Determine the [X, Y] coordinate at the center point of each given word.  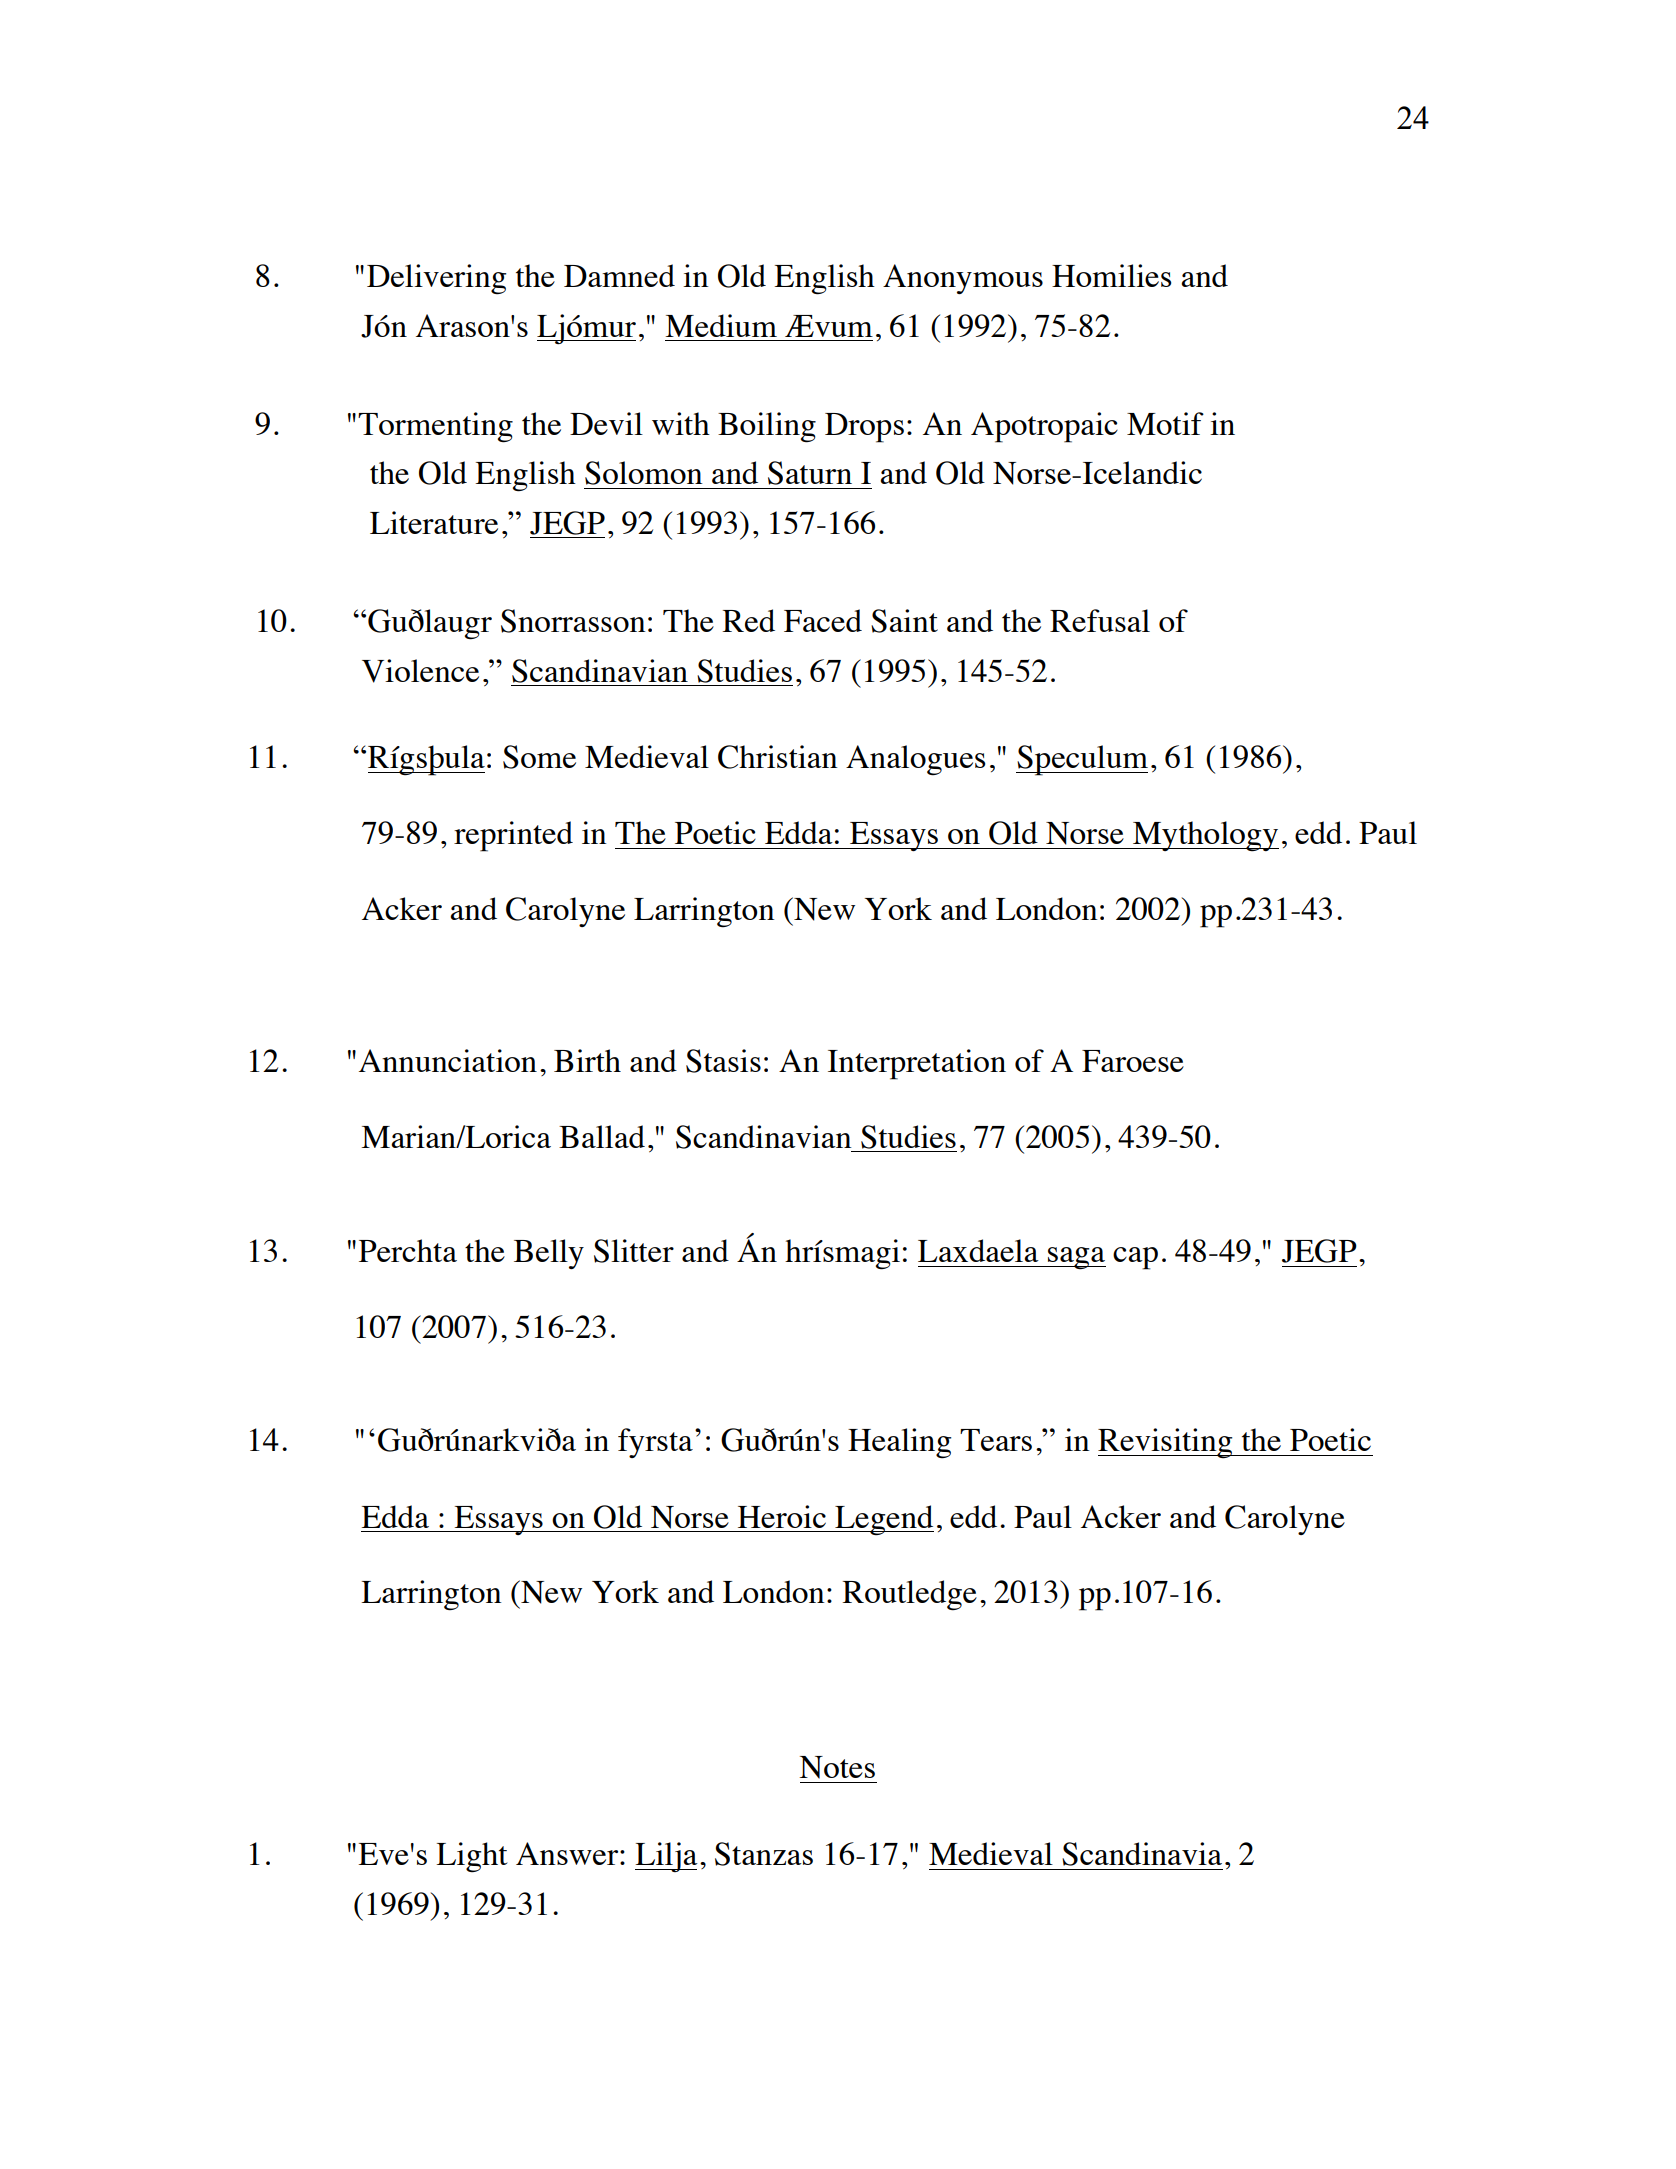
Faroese [1133, 1061]
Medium [721, 325]
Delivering [436, 279]
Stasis [723, 1061]
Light [472, 1857]
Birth [587, 1060]
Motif [1165, 423]
